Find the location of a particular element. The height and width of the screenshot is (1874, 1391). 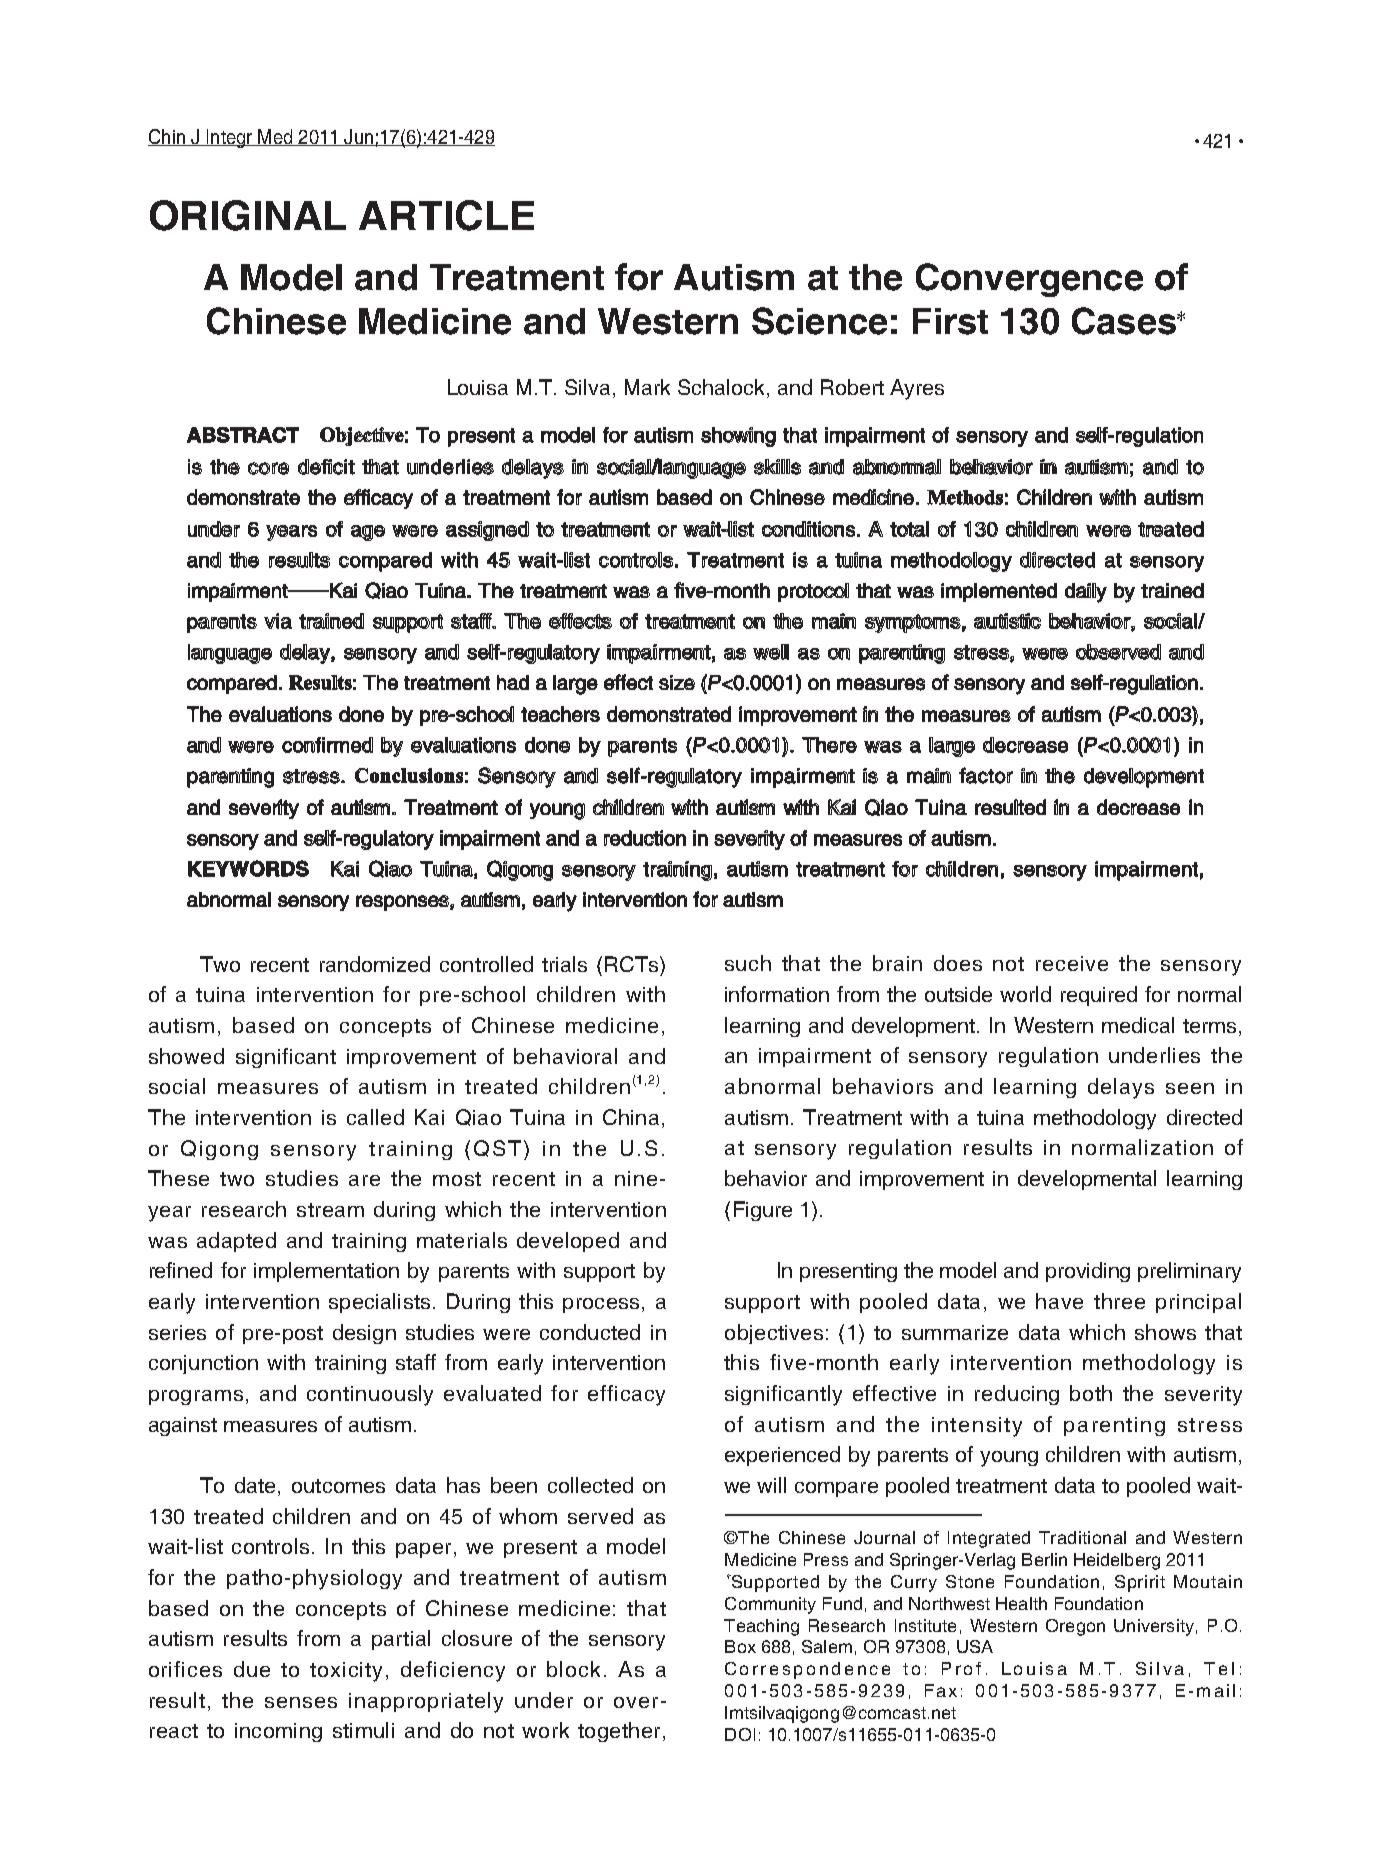

Figure is located at coordinates (763, 1211).
